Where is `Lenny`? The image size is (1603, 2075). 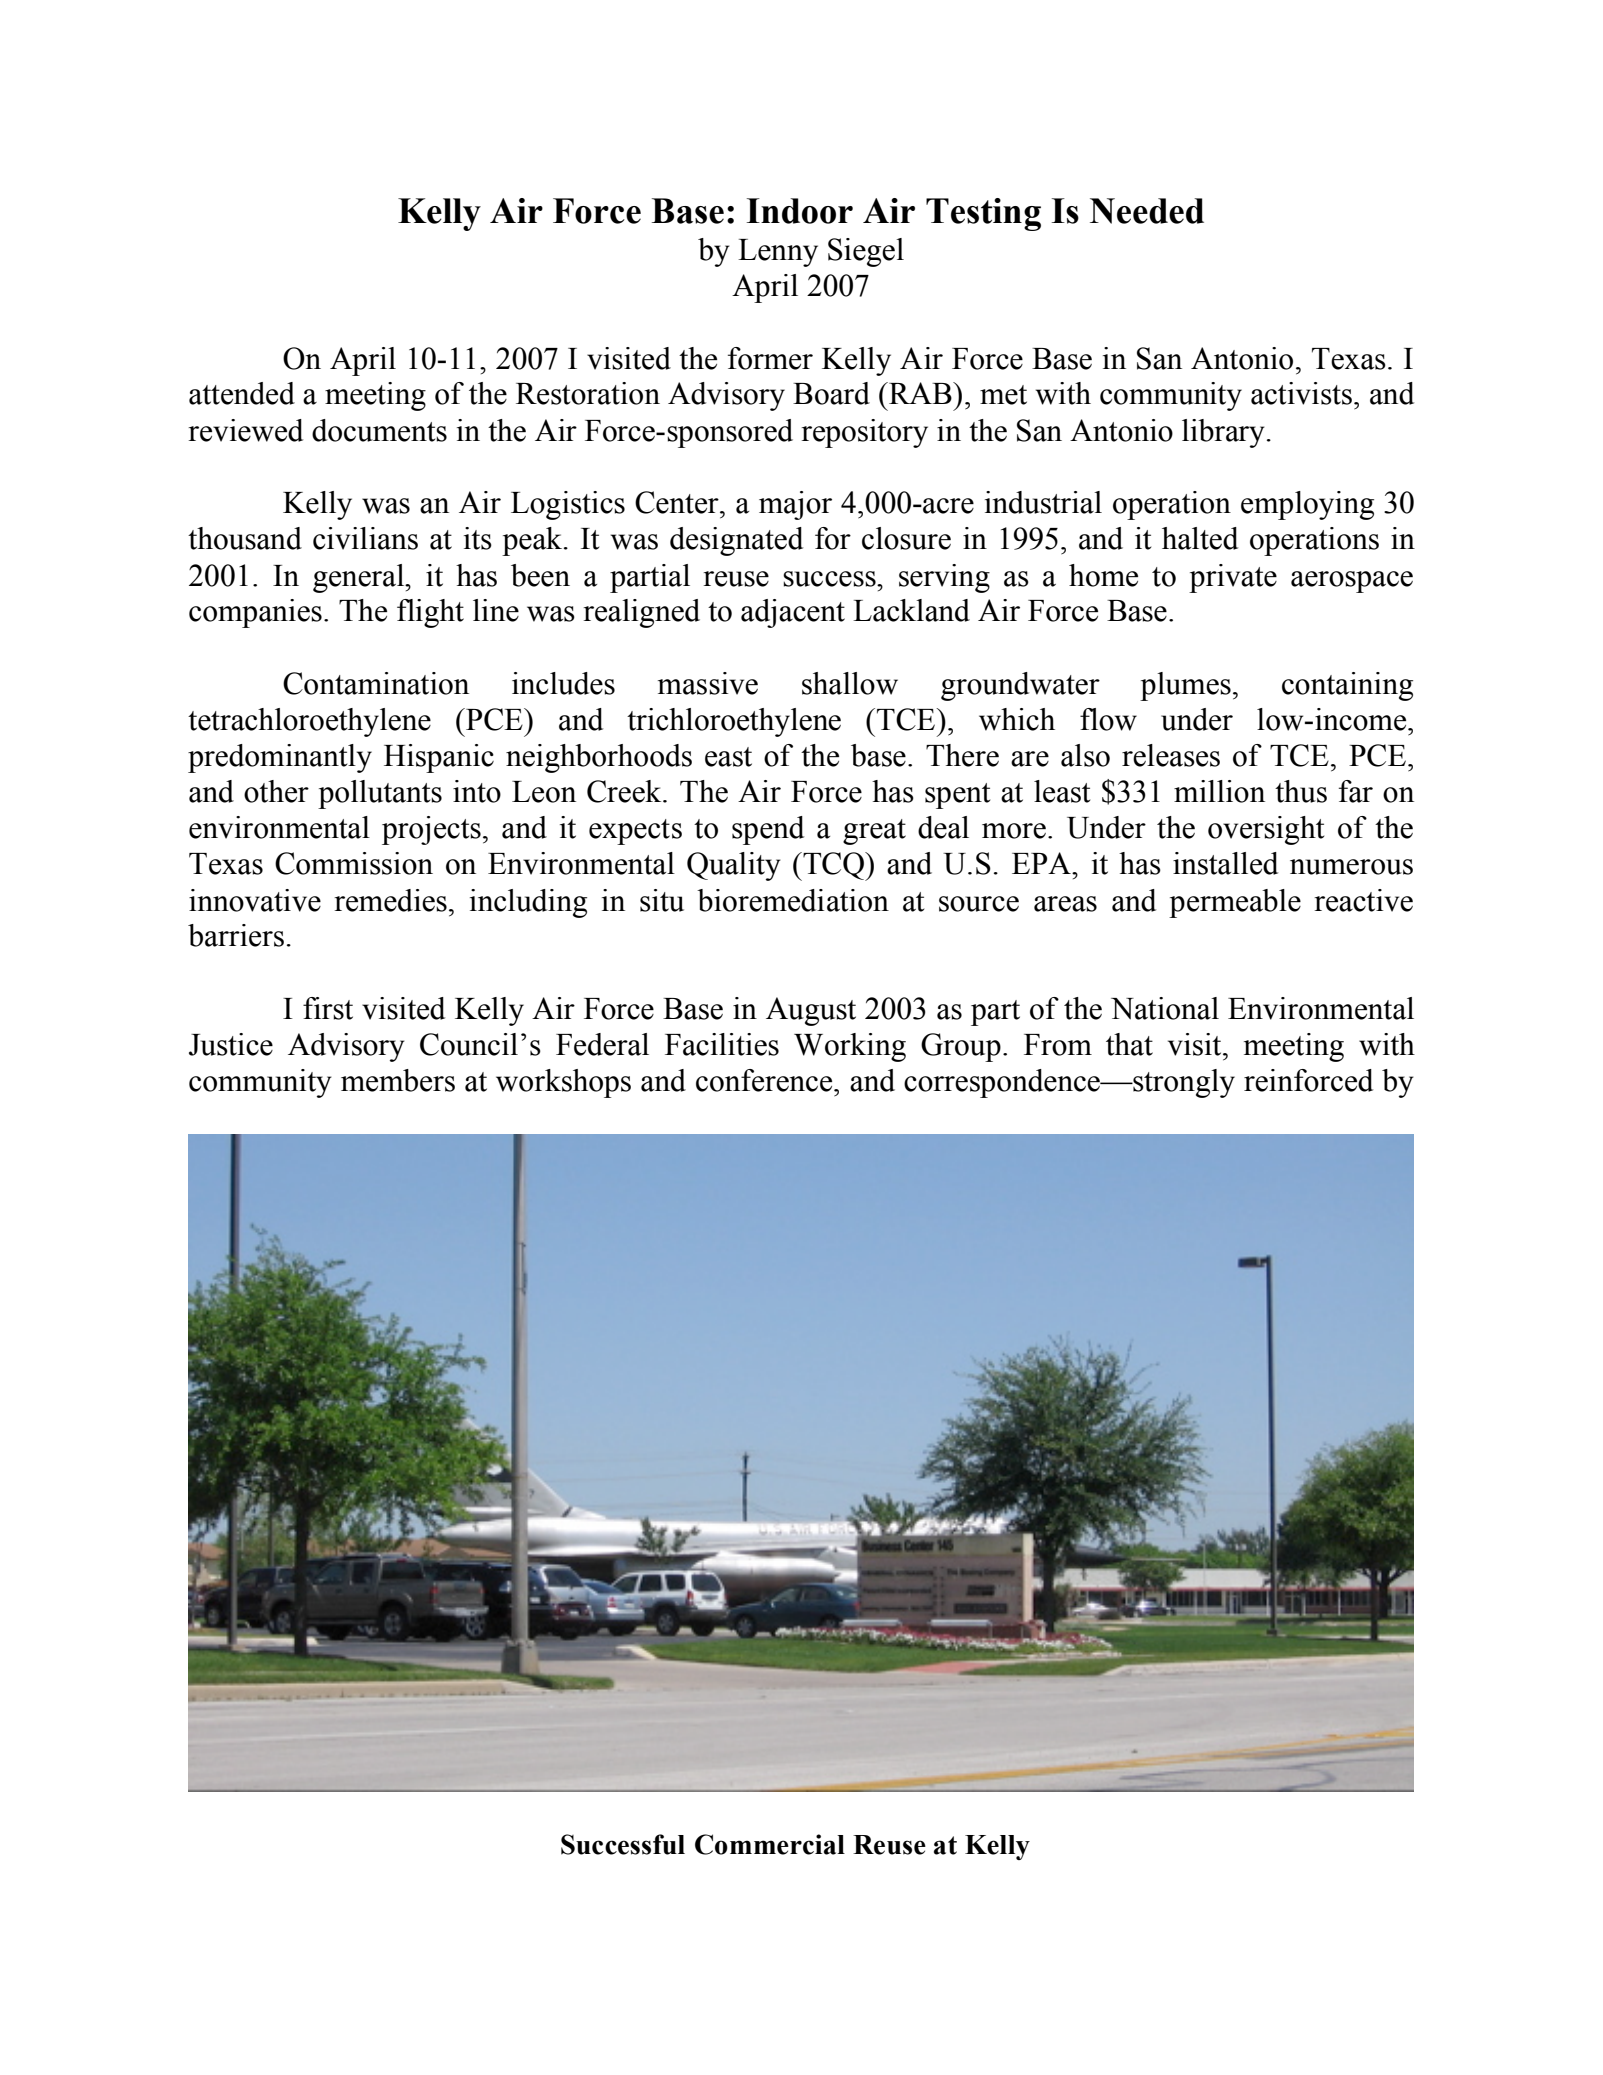 Lenny is located at coordinates (778, 253).
